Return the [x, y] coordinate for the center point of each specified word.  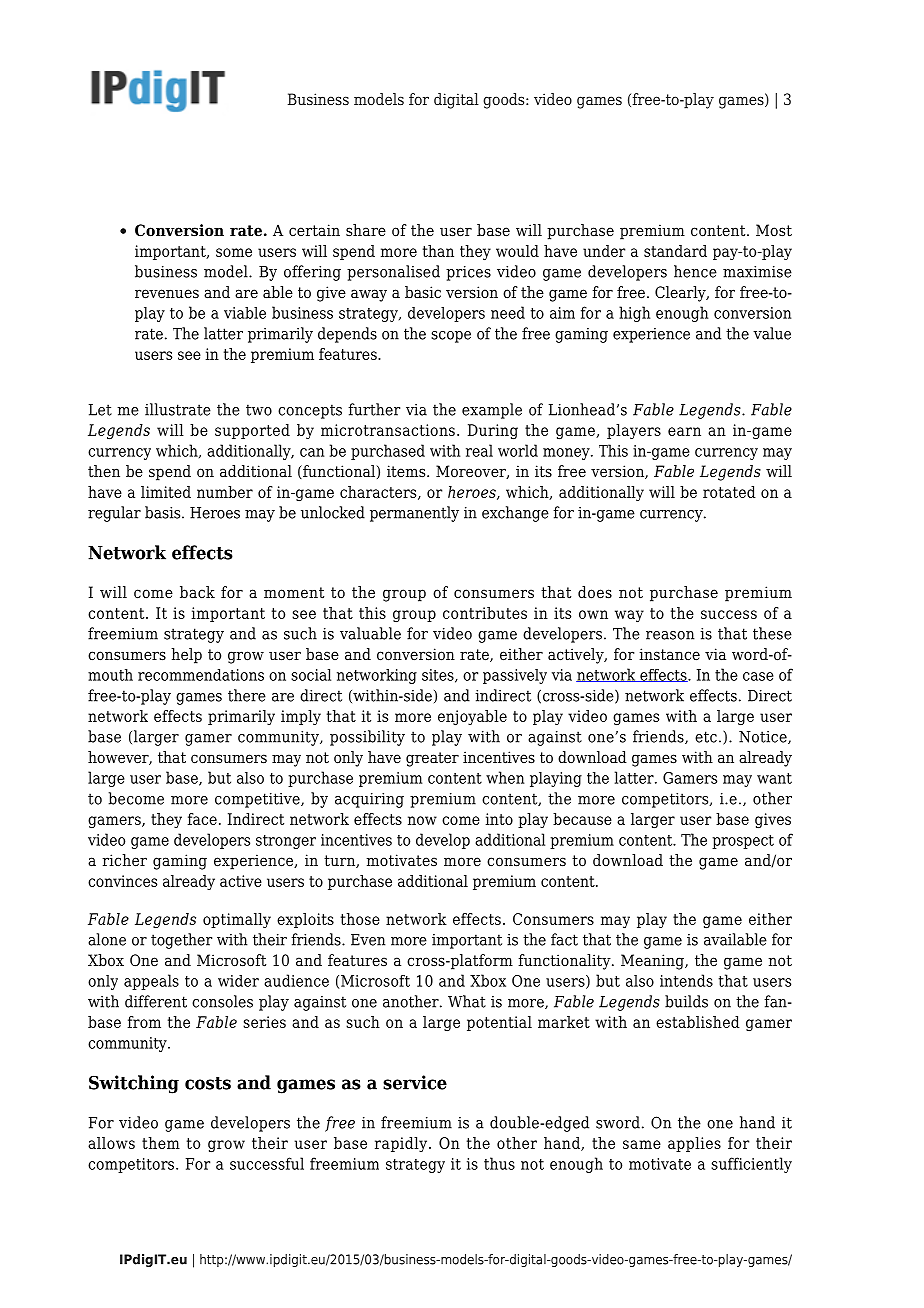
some [234, 252]
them [161, 1143]
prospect [743, 842]
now [422, 820]
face [202, 819]
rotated [729, 492]
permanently [414, 514]
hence [695, 271]
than [438, 251]
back [197, 592]
